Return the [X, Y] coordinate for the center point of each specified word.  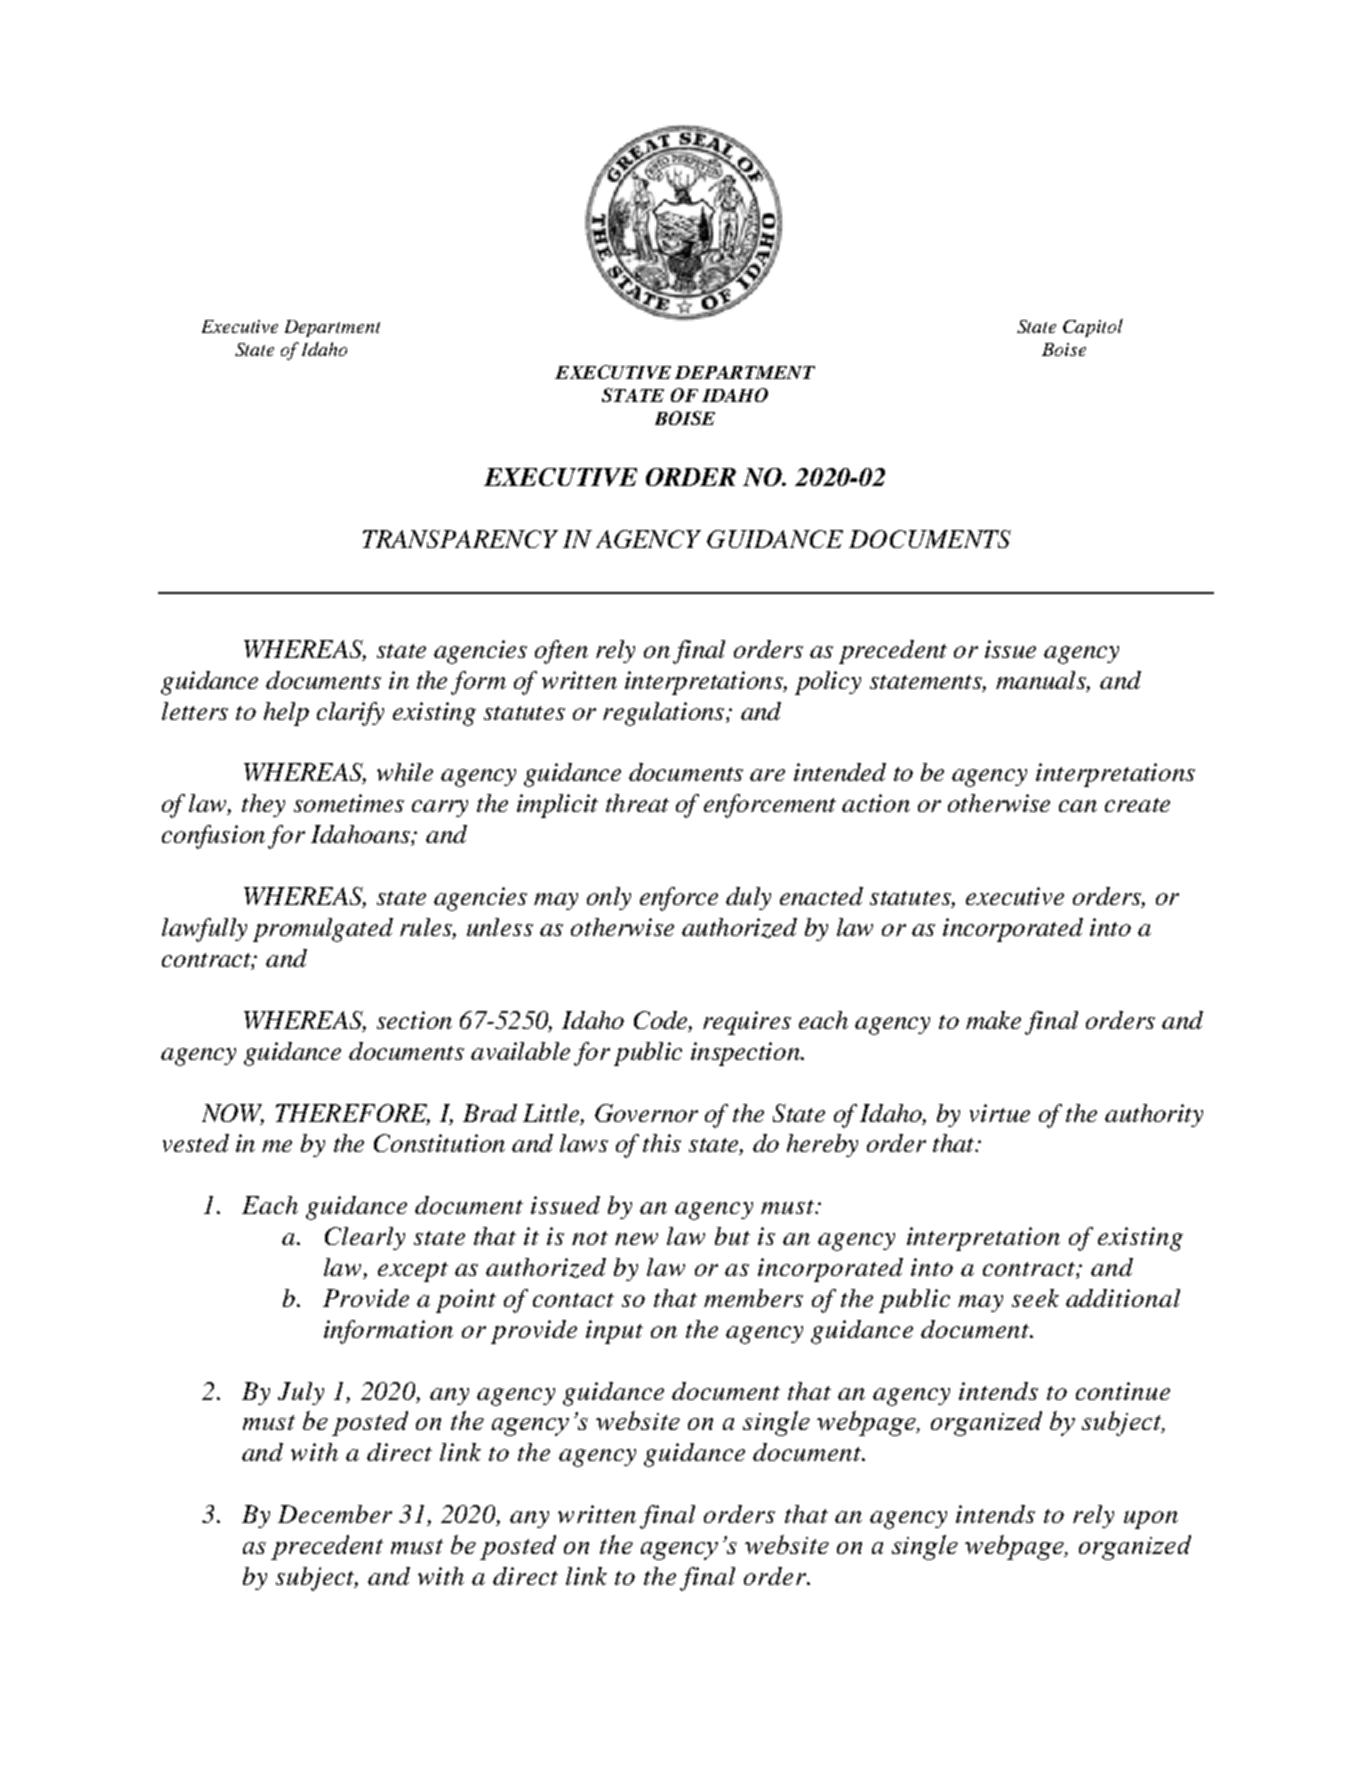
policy [828, 683]
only [609, 898]
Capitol [1093, 328]
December [335, 1514]
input [614, 1332]
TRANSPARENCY [460, 539]
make [993, 1020]
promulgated [323, 930]
